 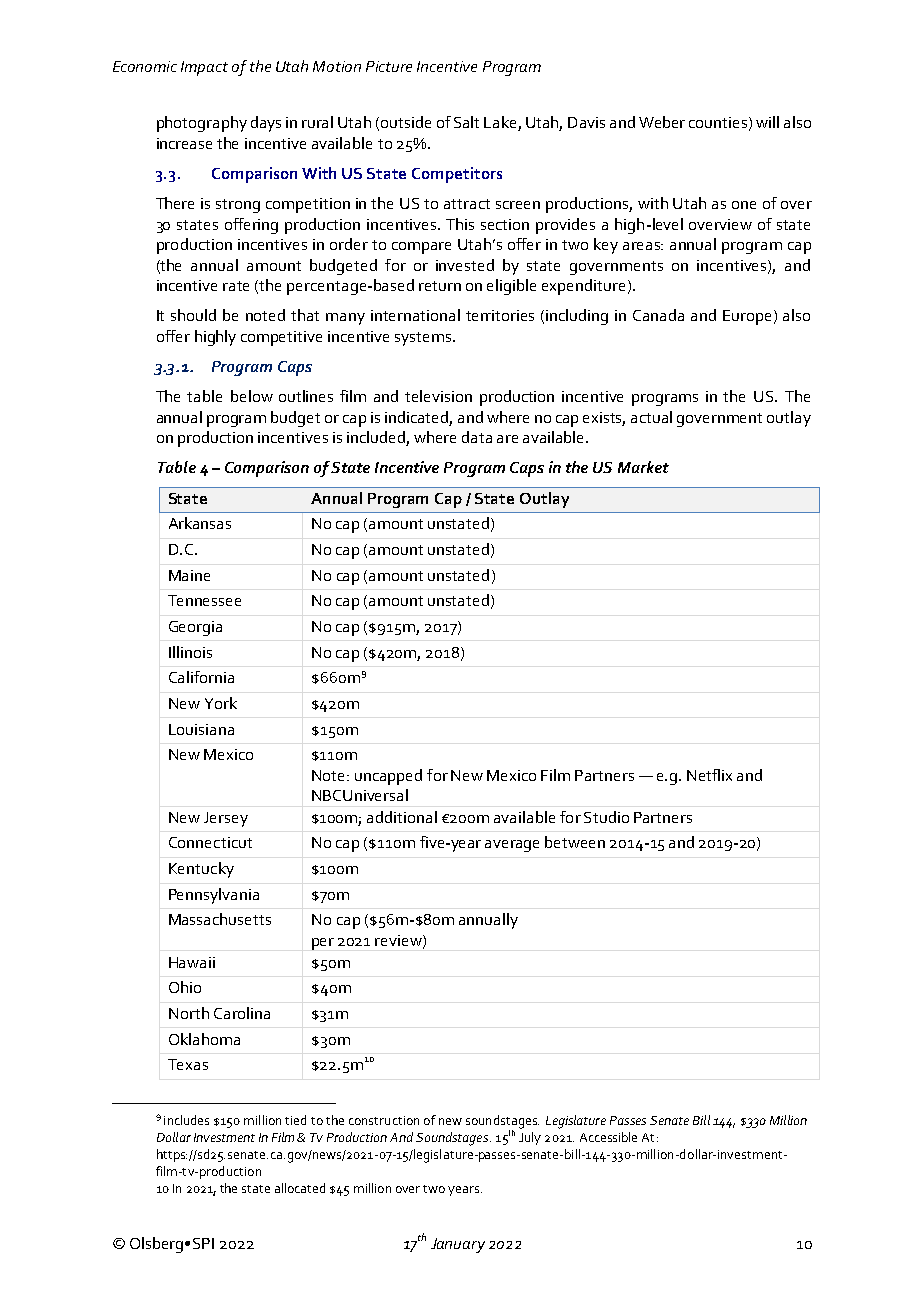 What do you see at coordinates (466, 122) in the screenshot?
I see `Salt` at bounding box center [466, 122].
